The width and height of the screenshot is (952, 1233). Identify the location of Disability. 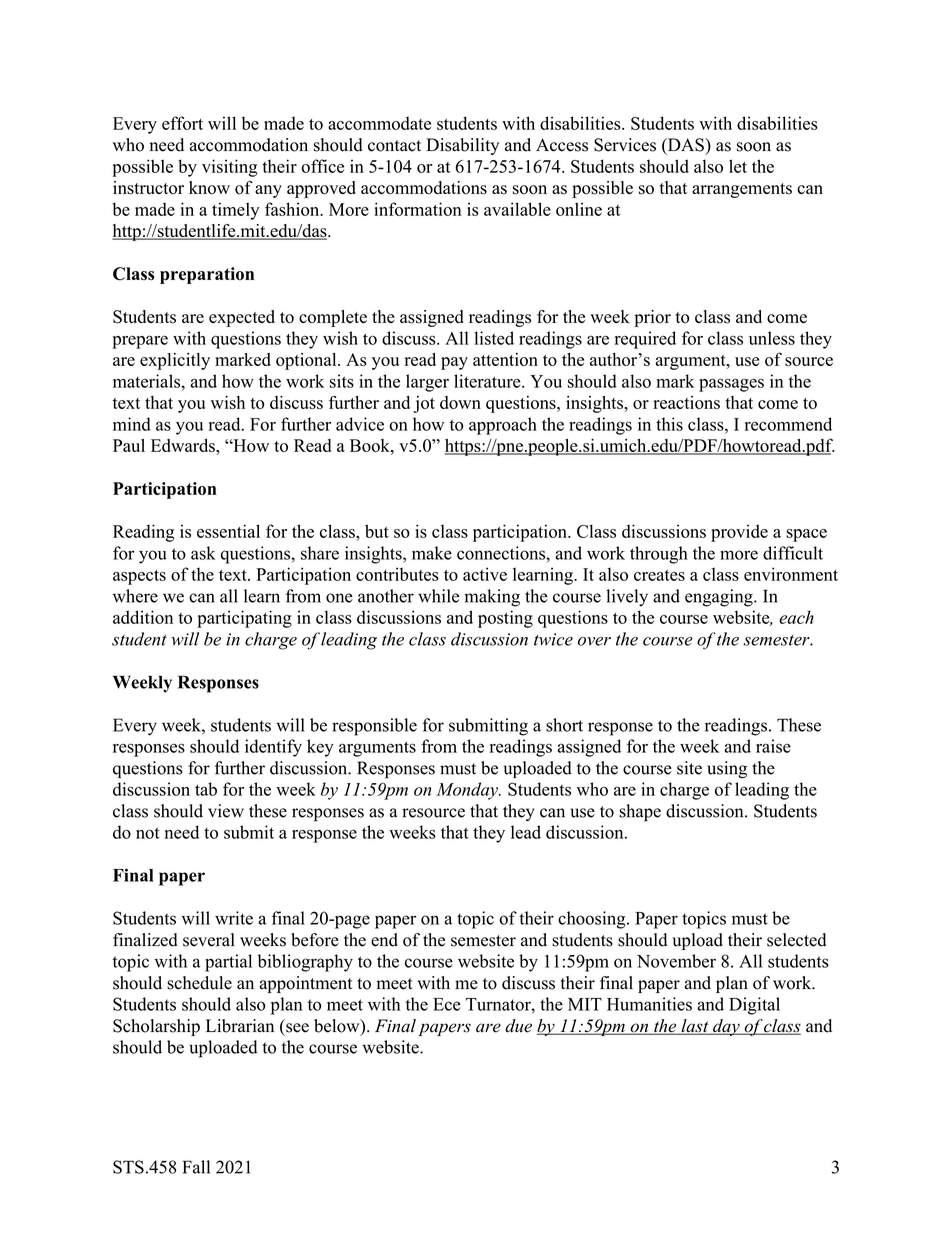
(462, 146).
